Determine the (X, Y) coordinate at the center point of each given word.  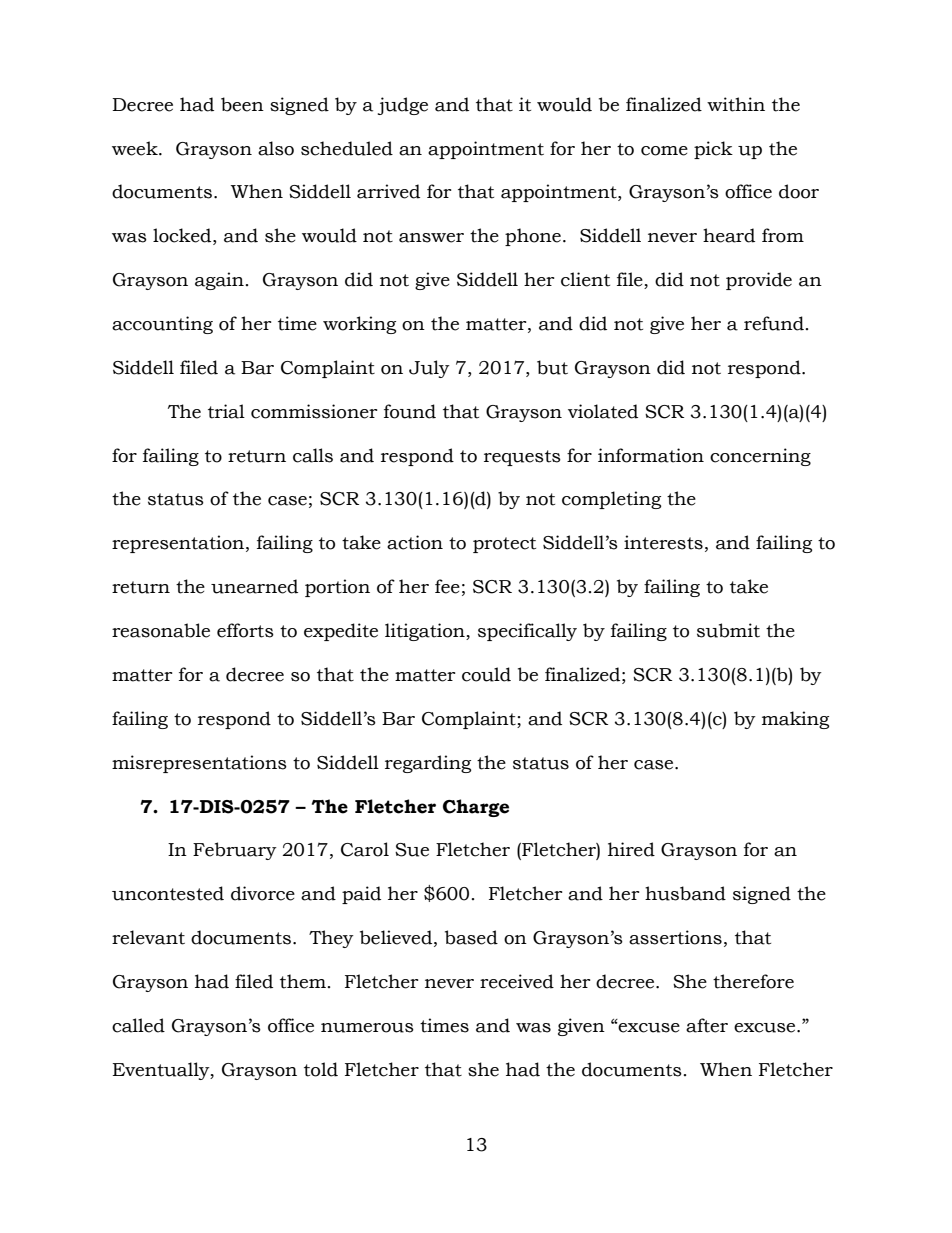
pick (713, 150)
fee (447, 586)
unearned (254, 586)
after (707, 1025)
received (517, 981)
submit (728, 630)
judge (403, 106)
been (242, 104)
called (138, 1025)
